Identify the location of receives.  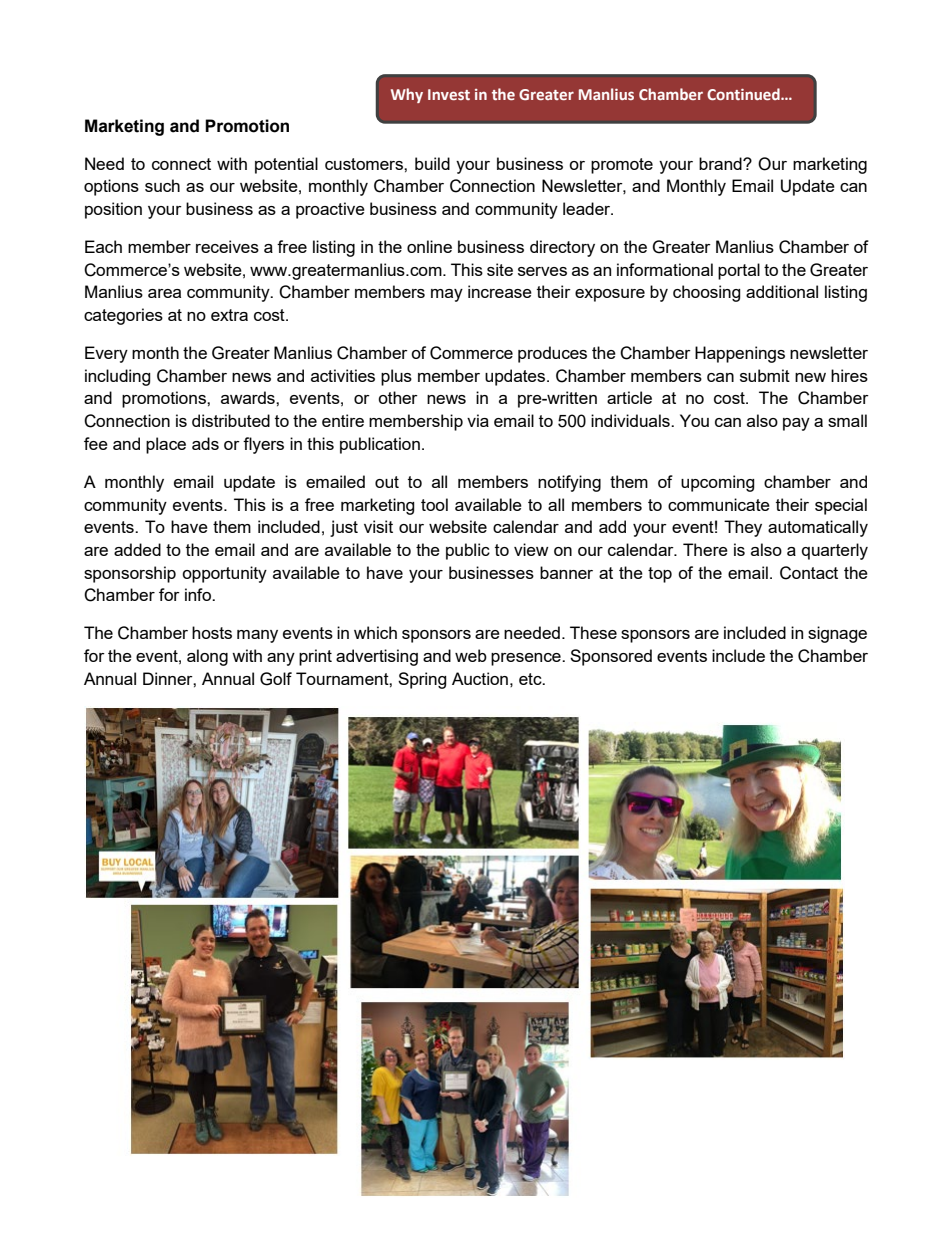
(227, 246).
